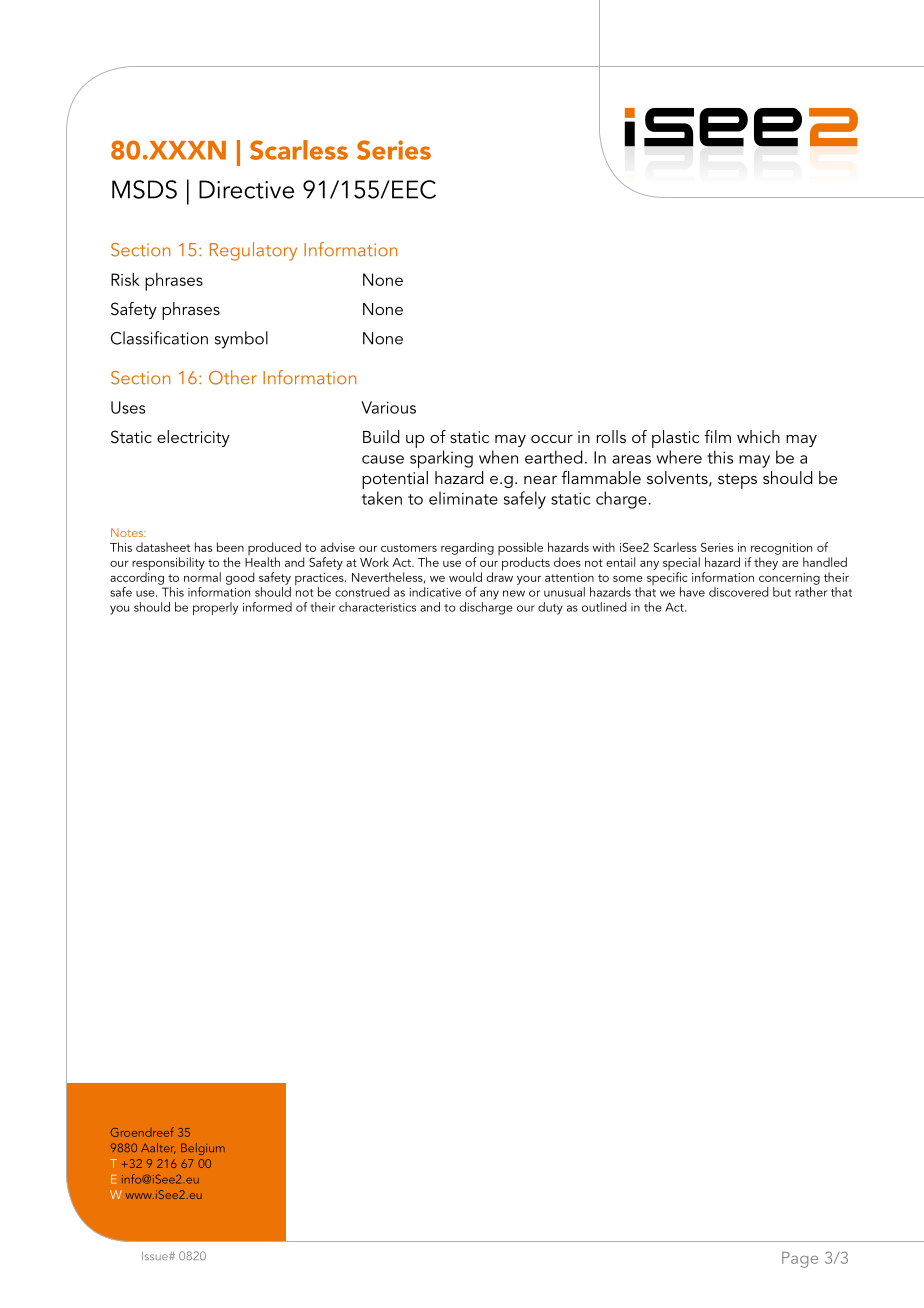  What do you see at coordinates (800, 1260) in the page?
I see `Page` at bounding box center [800, 1260].
